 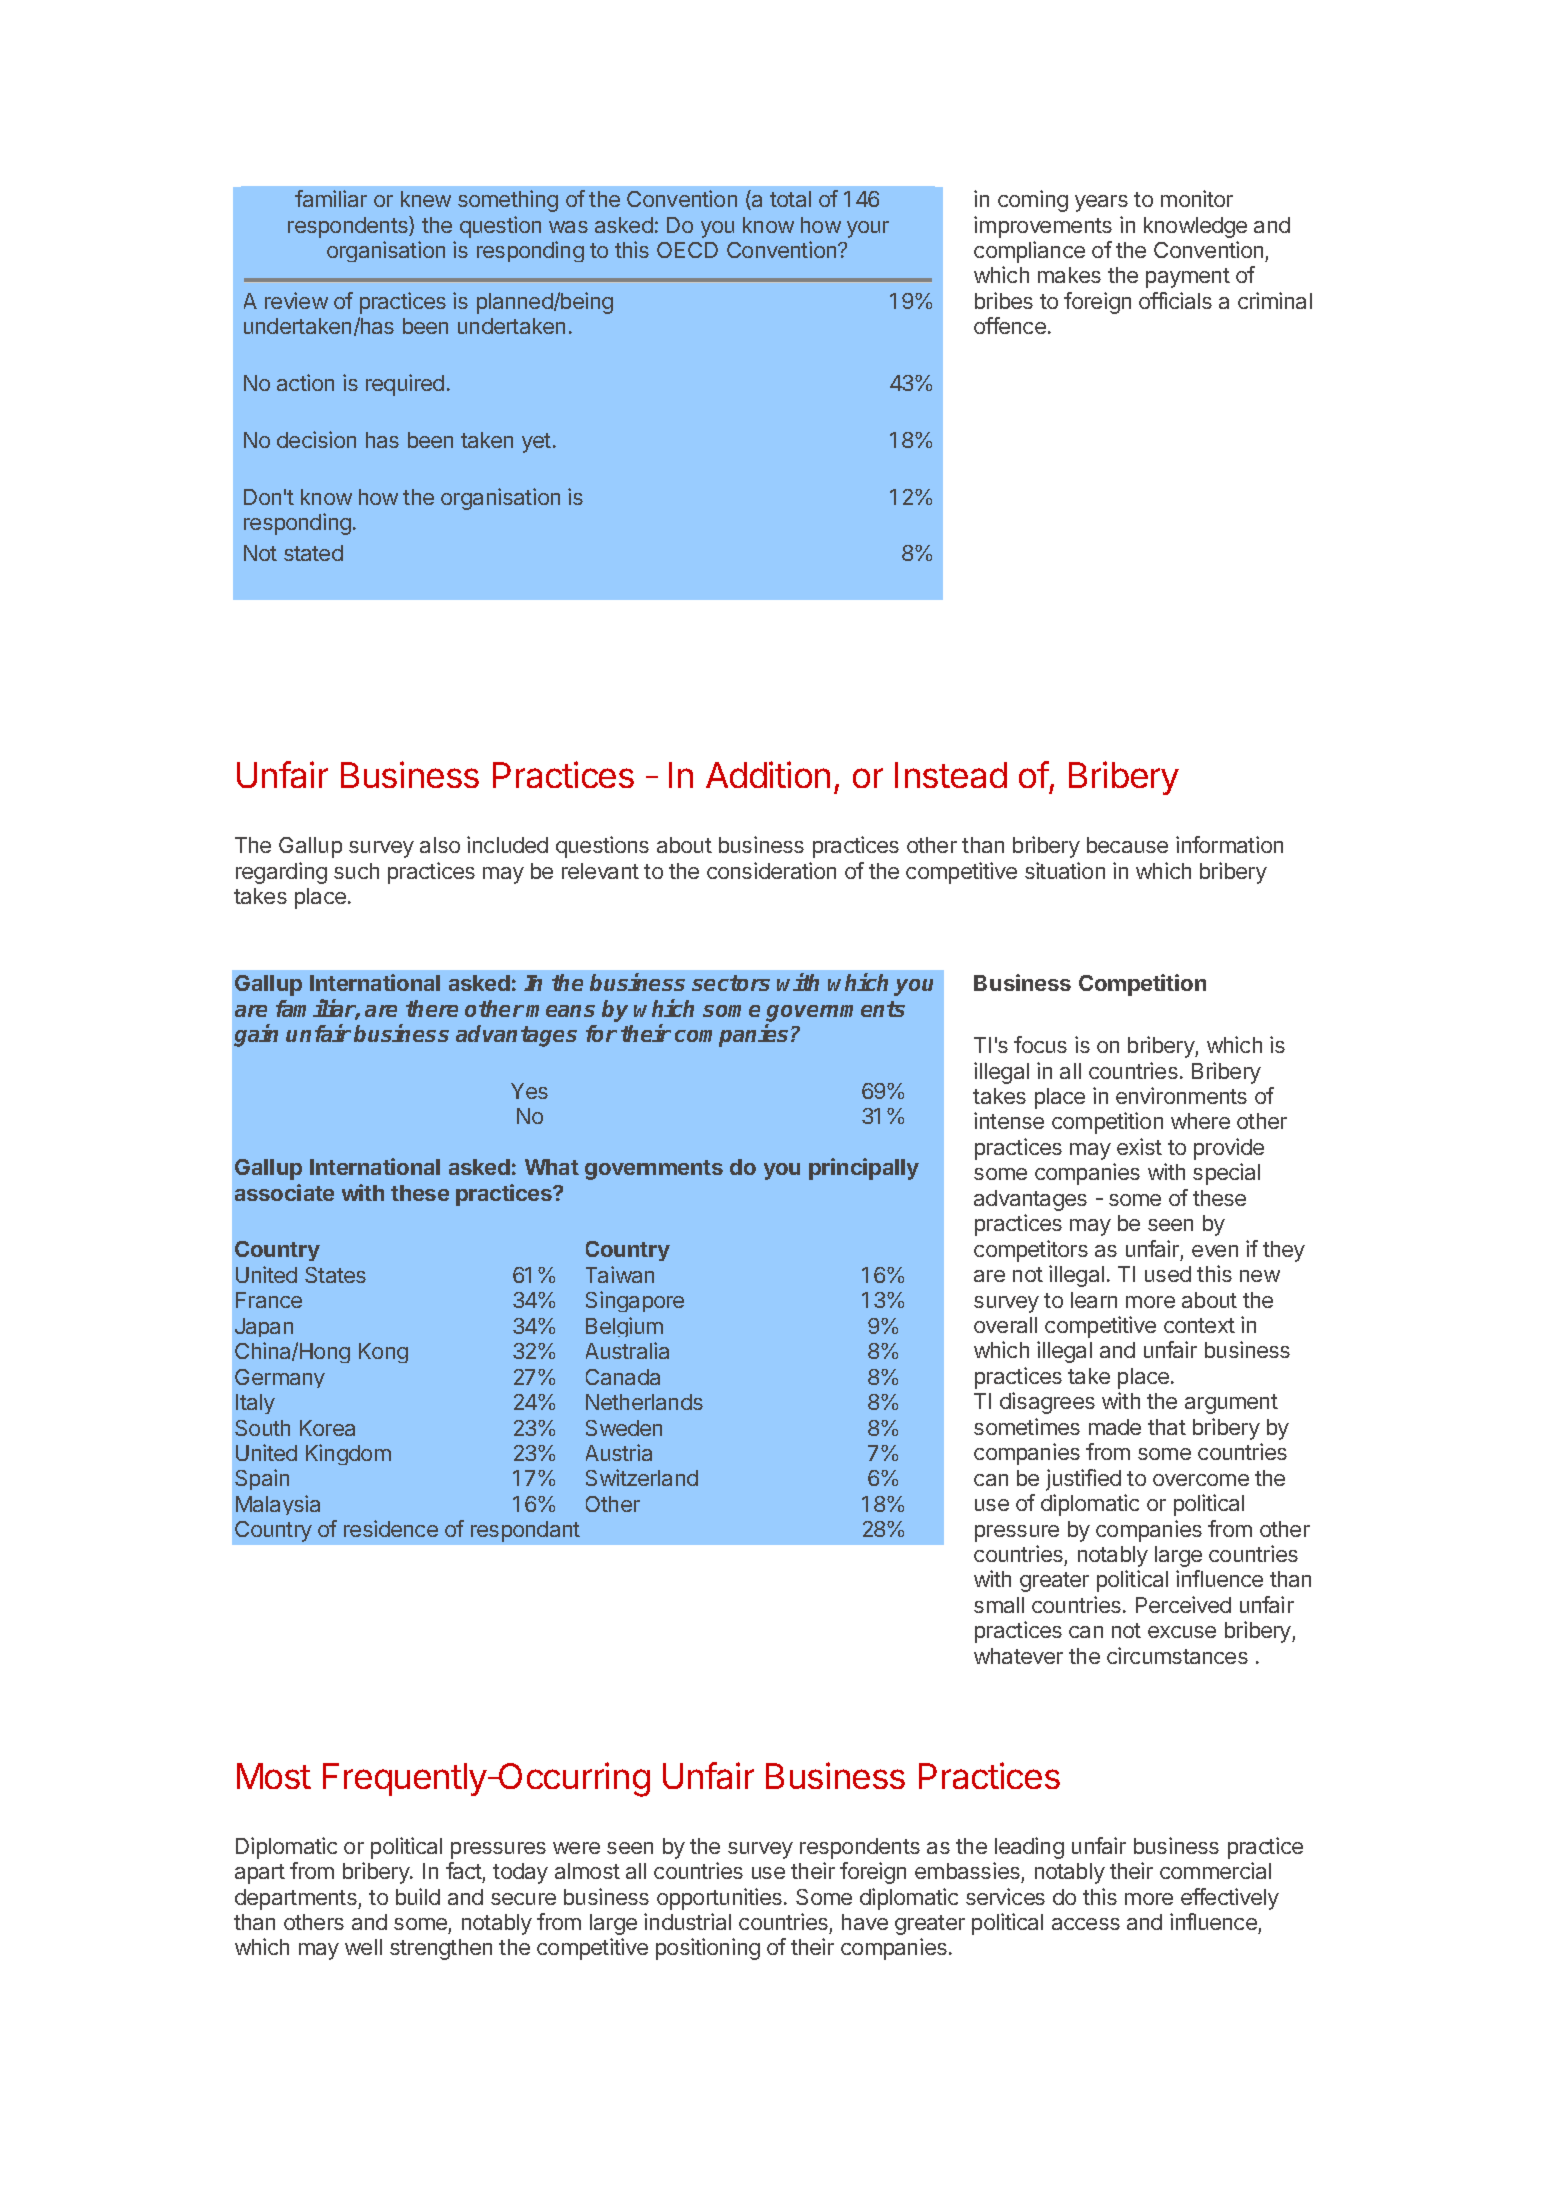 What do you see at coordinates (418, 1896) in the screenshot?
I see `build` at bounding box center [418, 1896].
